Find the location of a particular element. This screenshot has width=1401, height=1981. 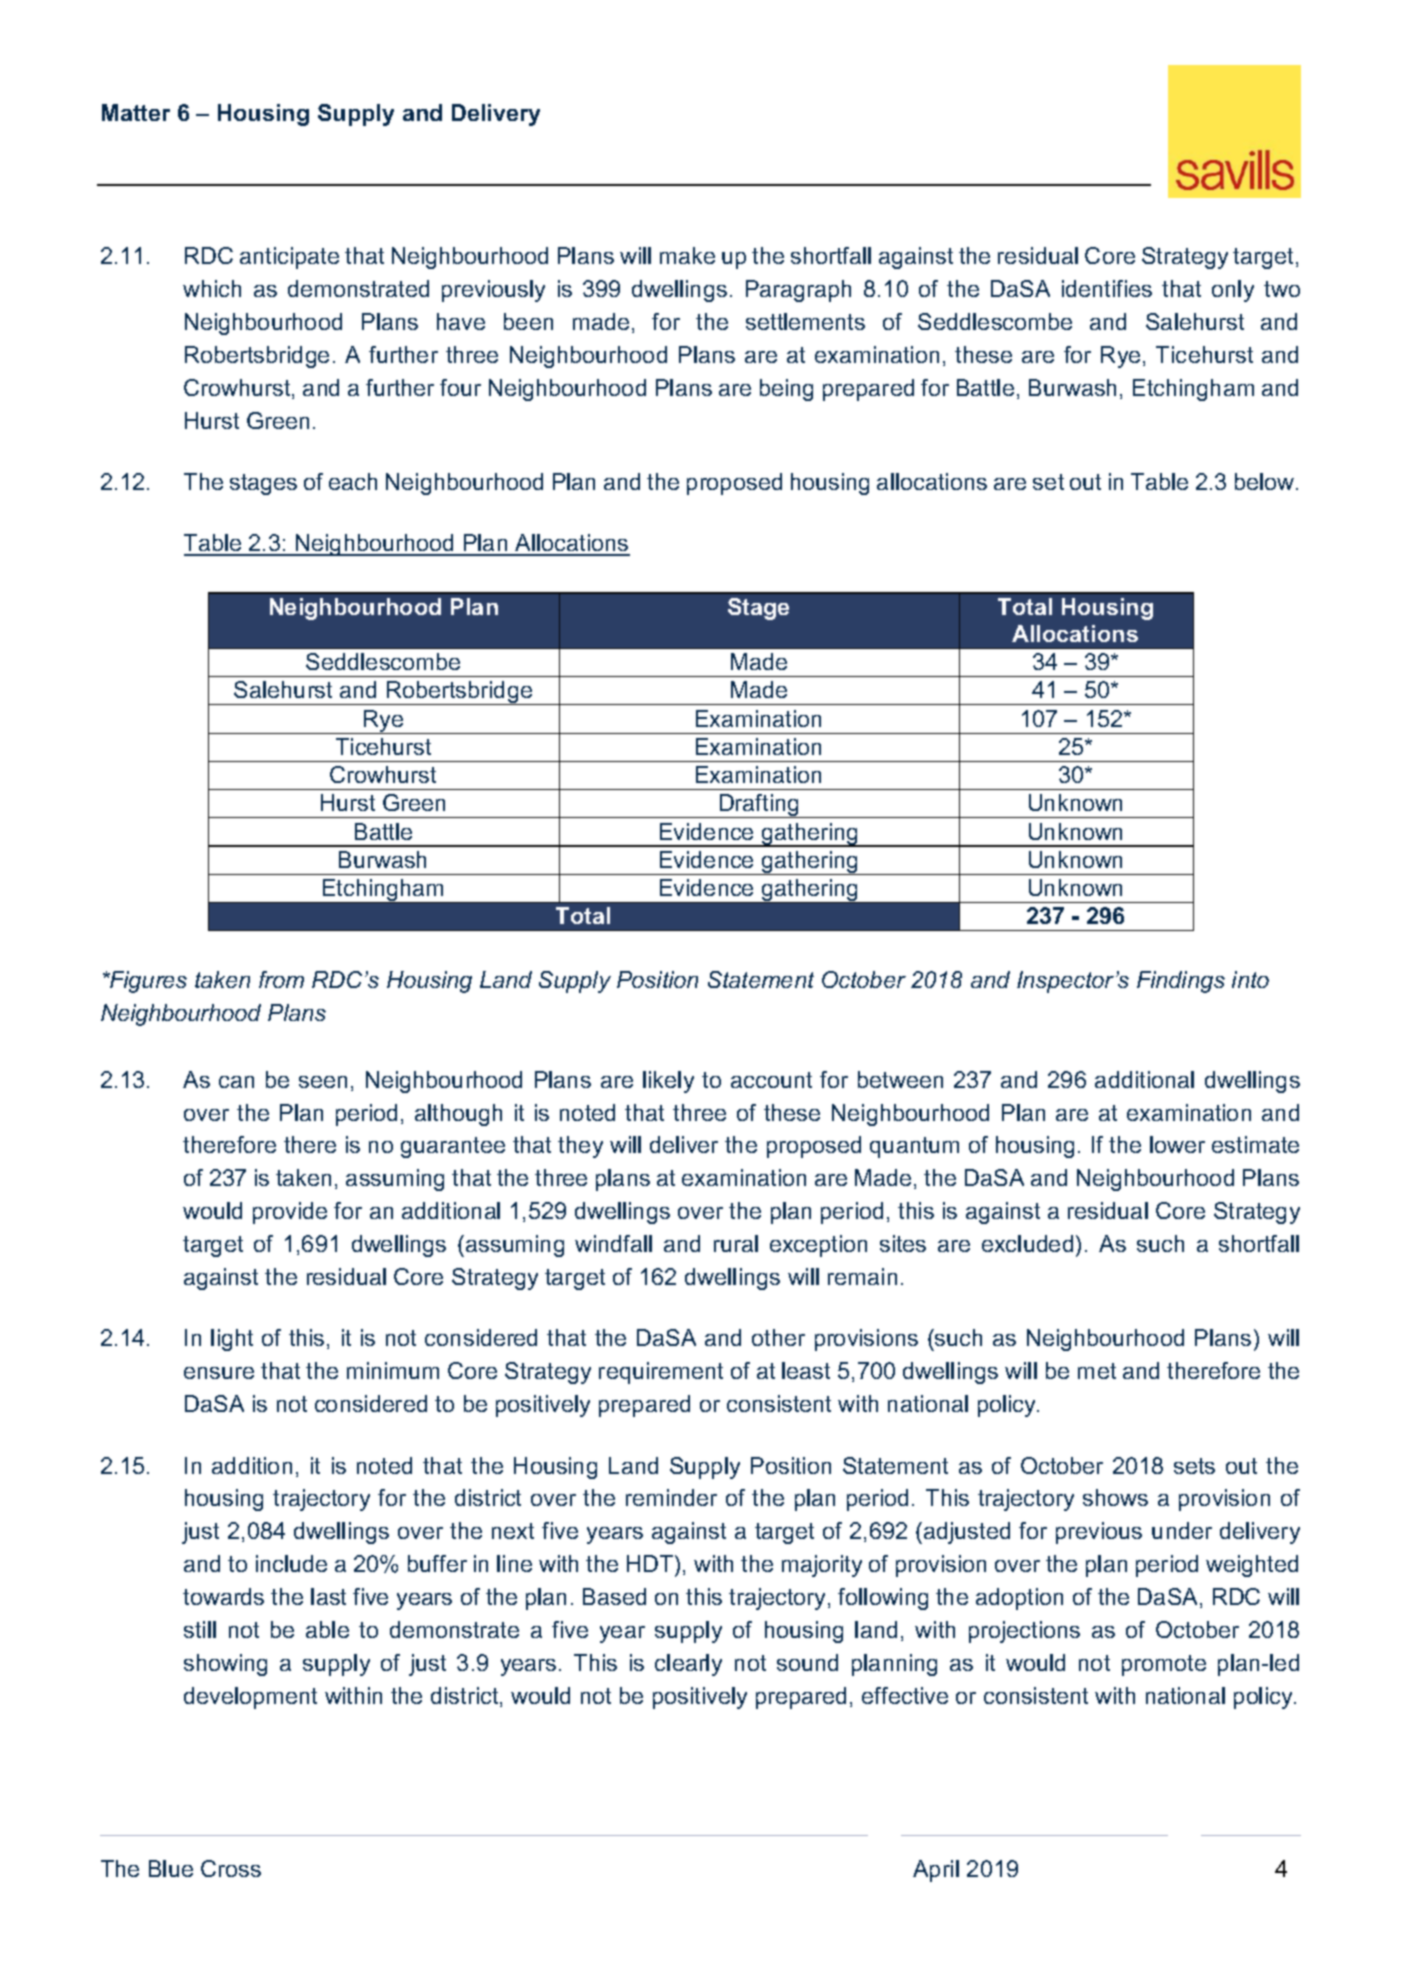

excluded is located at coordinates (1027, 1243).
